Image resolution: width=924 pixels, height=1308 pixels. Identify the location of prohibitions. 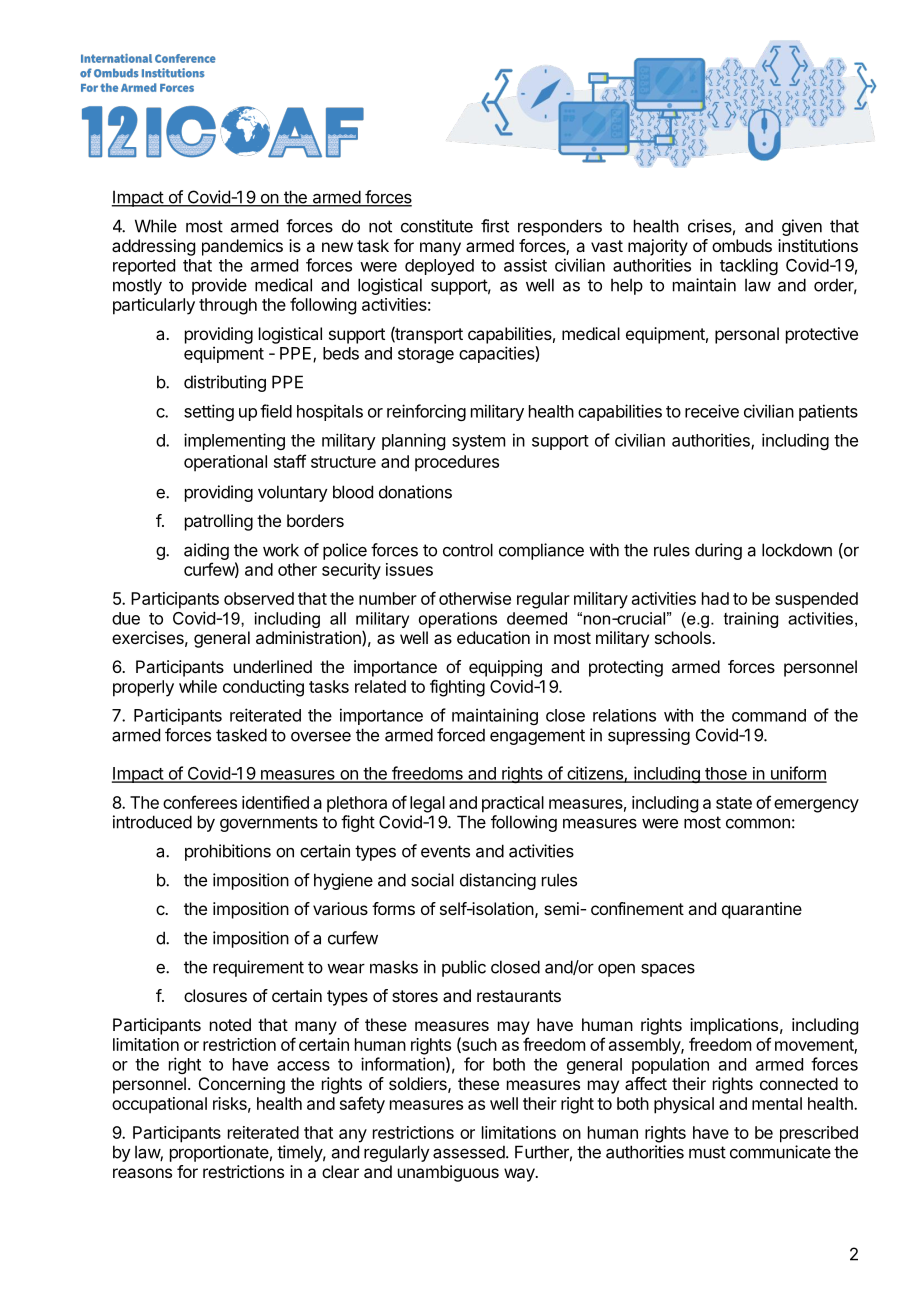
(228, 852).
